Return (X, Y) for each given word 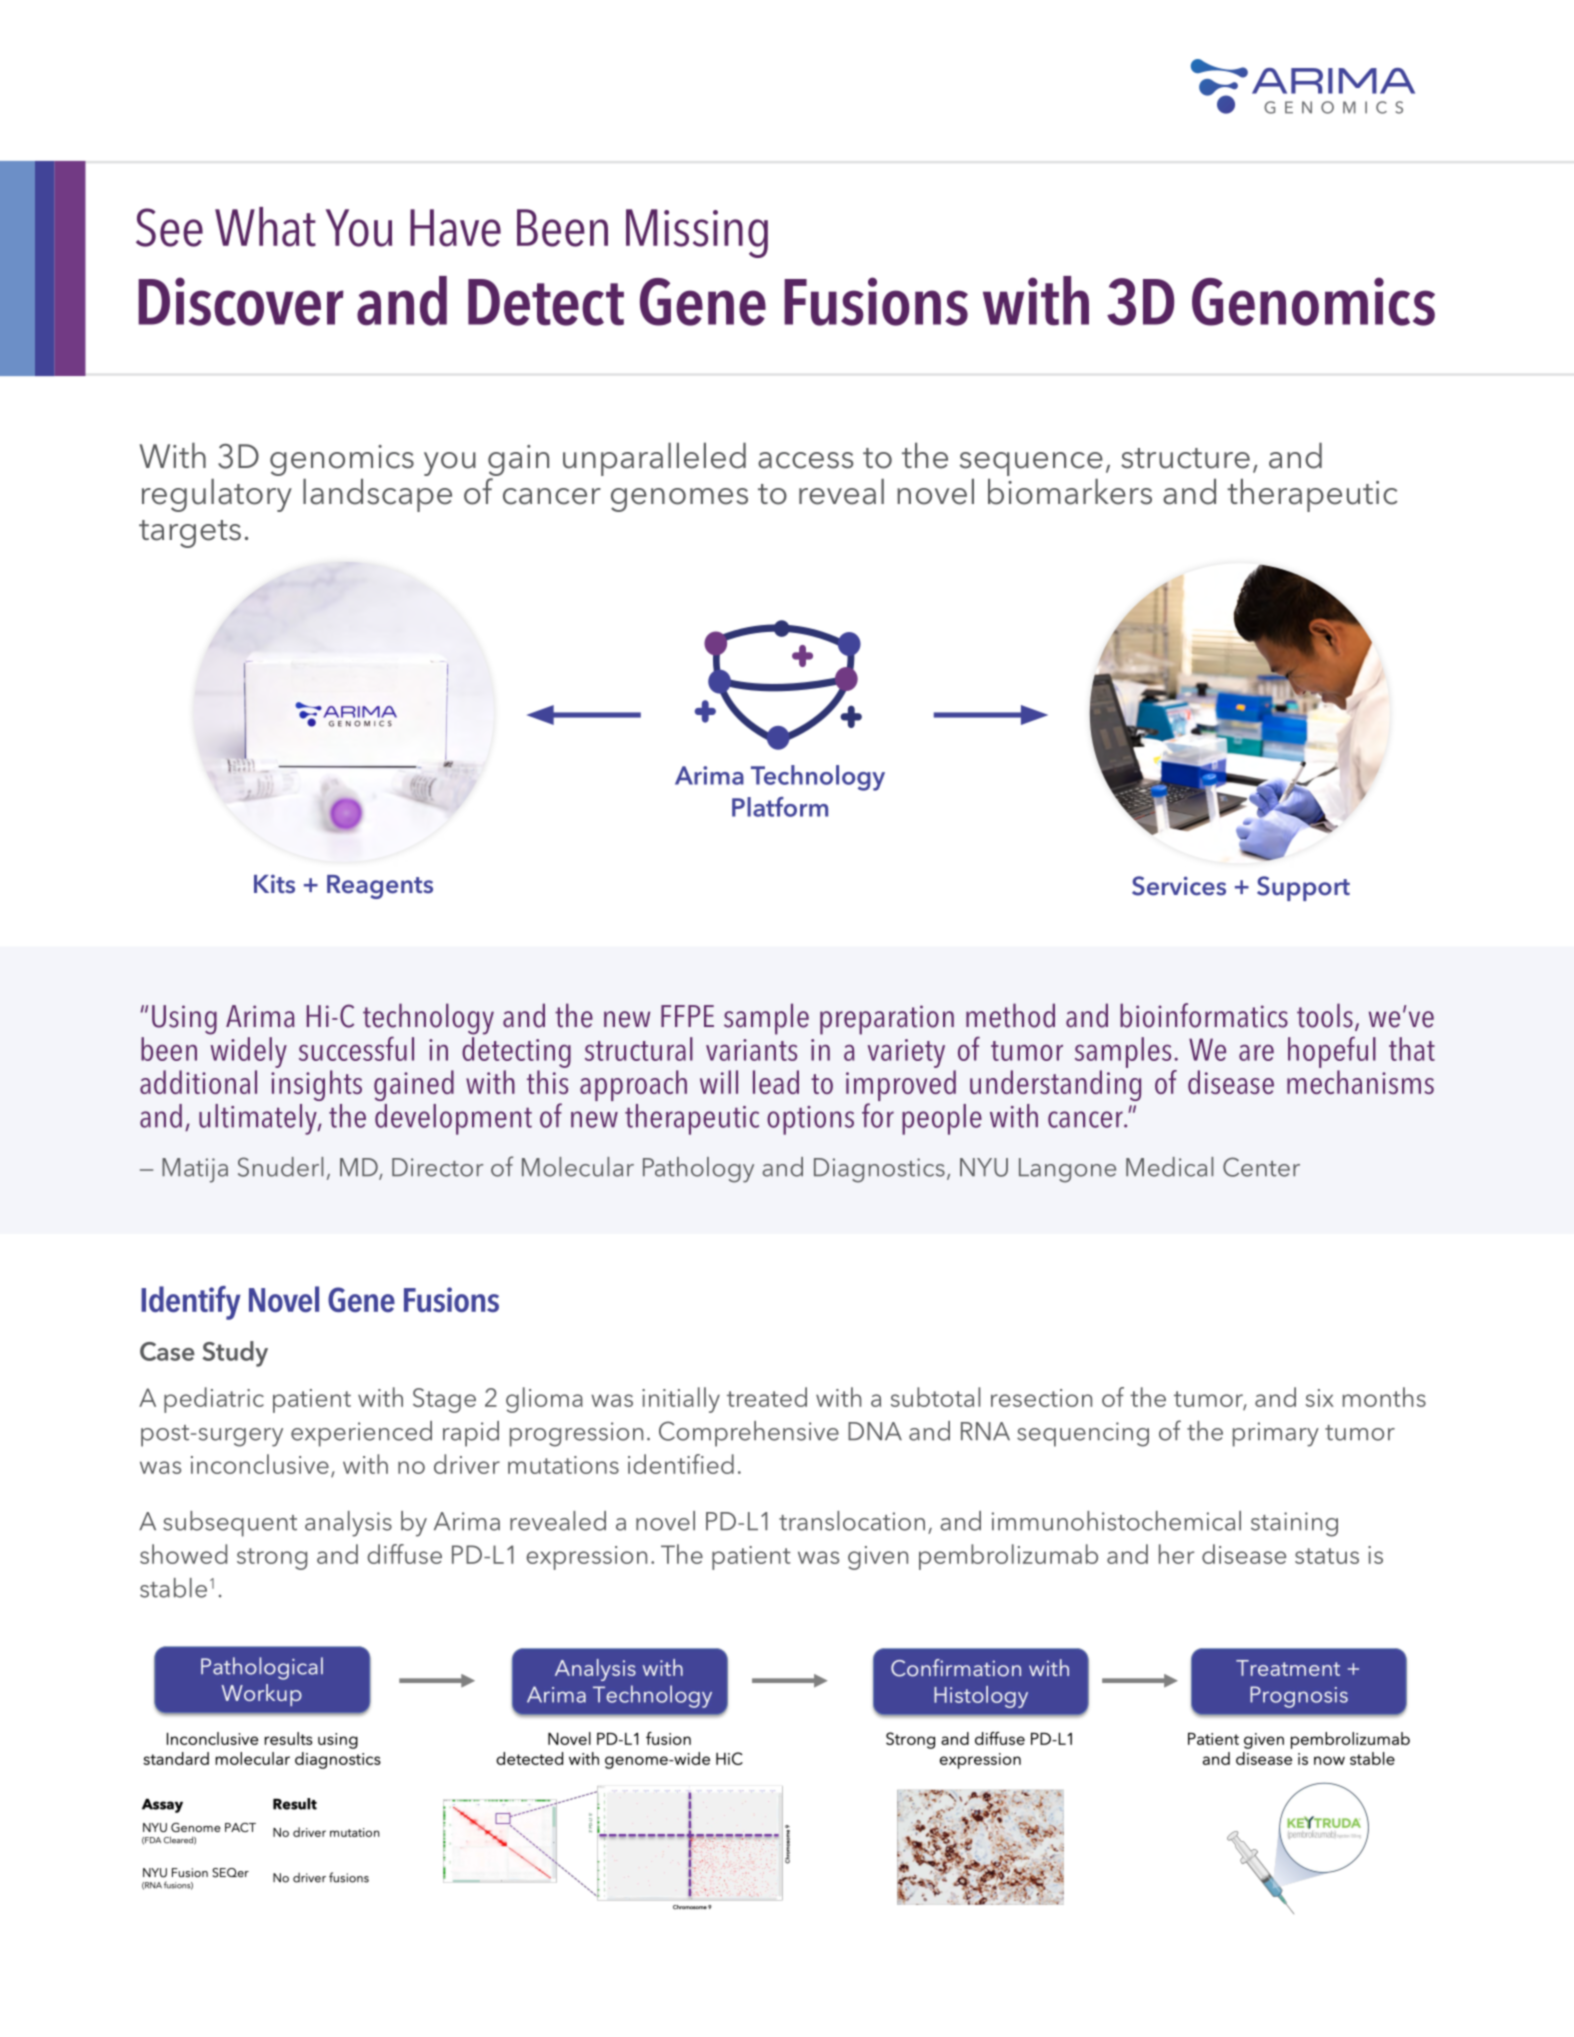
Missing (697, 233)
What (265, 227)
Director (437, 1167)
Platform (780, 807)
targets (190, 534)
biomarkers (1070, 492)
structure (1185, 458)
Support (1303, 888)
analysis (348, 1524)
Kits (274, 884)
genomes (679, 500)
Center (1261, 1167)
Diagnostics (879, 1170)
